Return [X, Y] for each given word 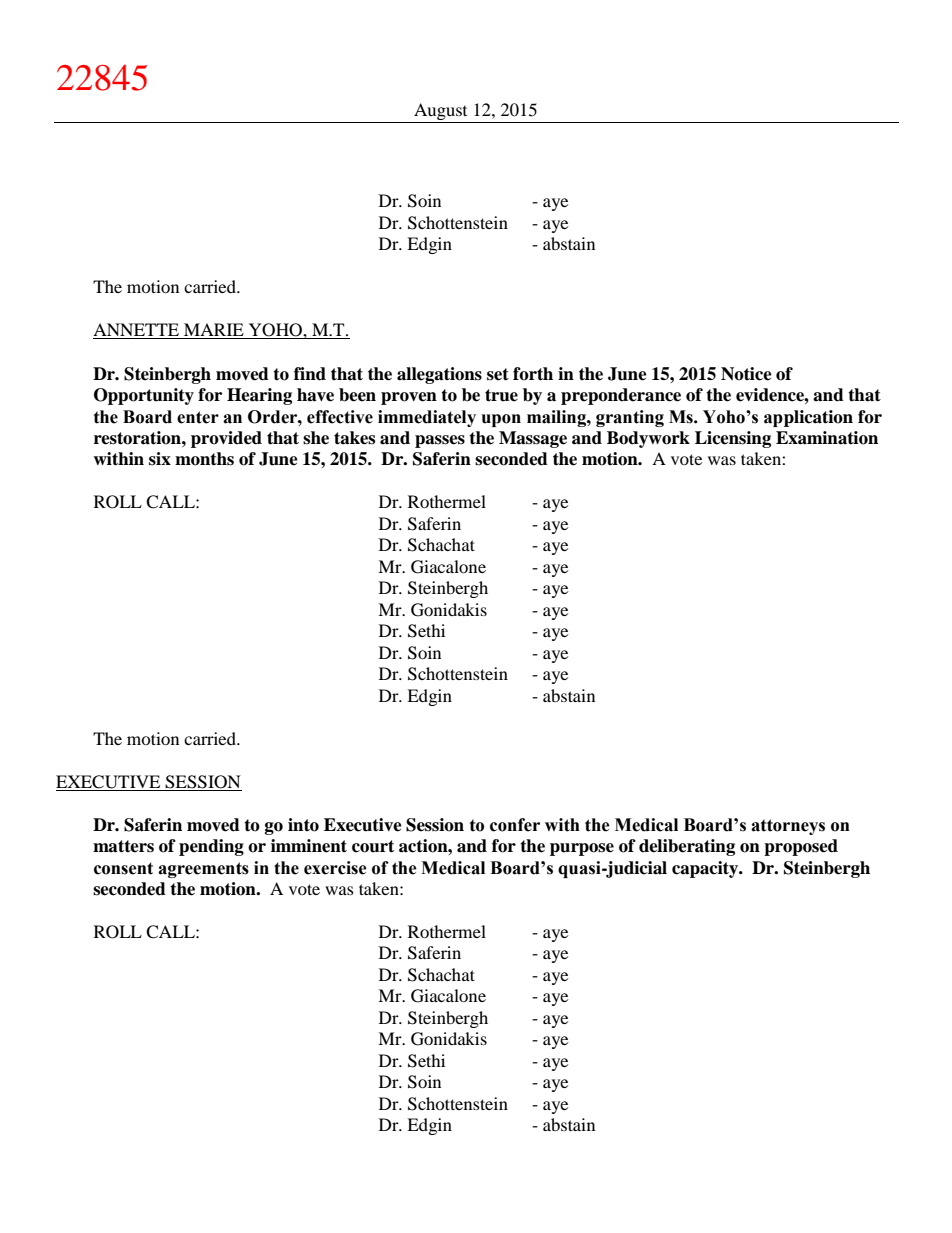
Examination [827, 438]
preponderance [621, 396]
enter [198, 417]
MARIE [214, 331]
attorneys [788, 827]
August [441, 113]
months [204, 459]
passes [440, 441]
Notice [746, 374]
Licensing [733, 439]
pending [211, 847]
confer [515, 825]
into [303, 825]
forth [533, 374]
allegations [439, 375]
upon [501, 420]
